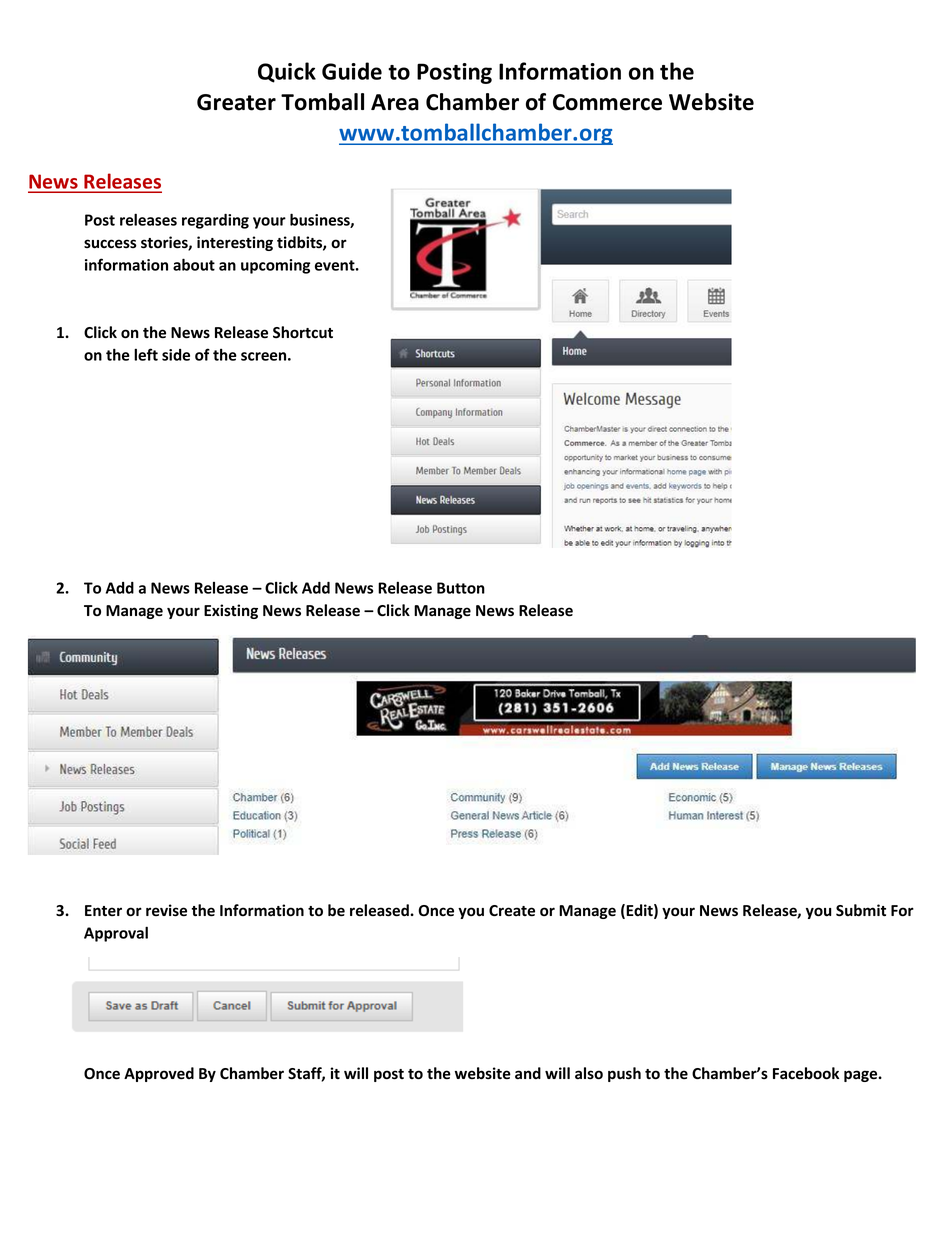 This screenshot has height=1233, width=952. What do you see at coordinates (231, 611) in the screenshot?
I see `Existing` at bounding box center [231, 611].
